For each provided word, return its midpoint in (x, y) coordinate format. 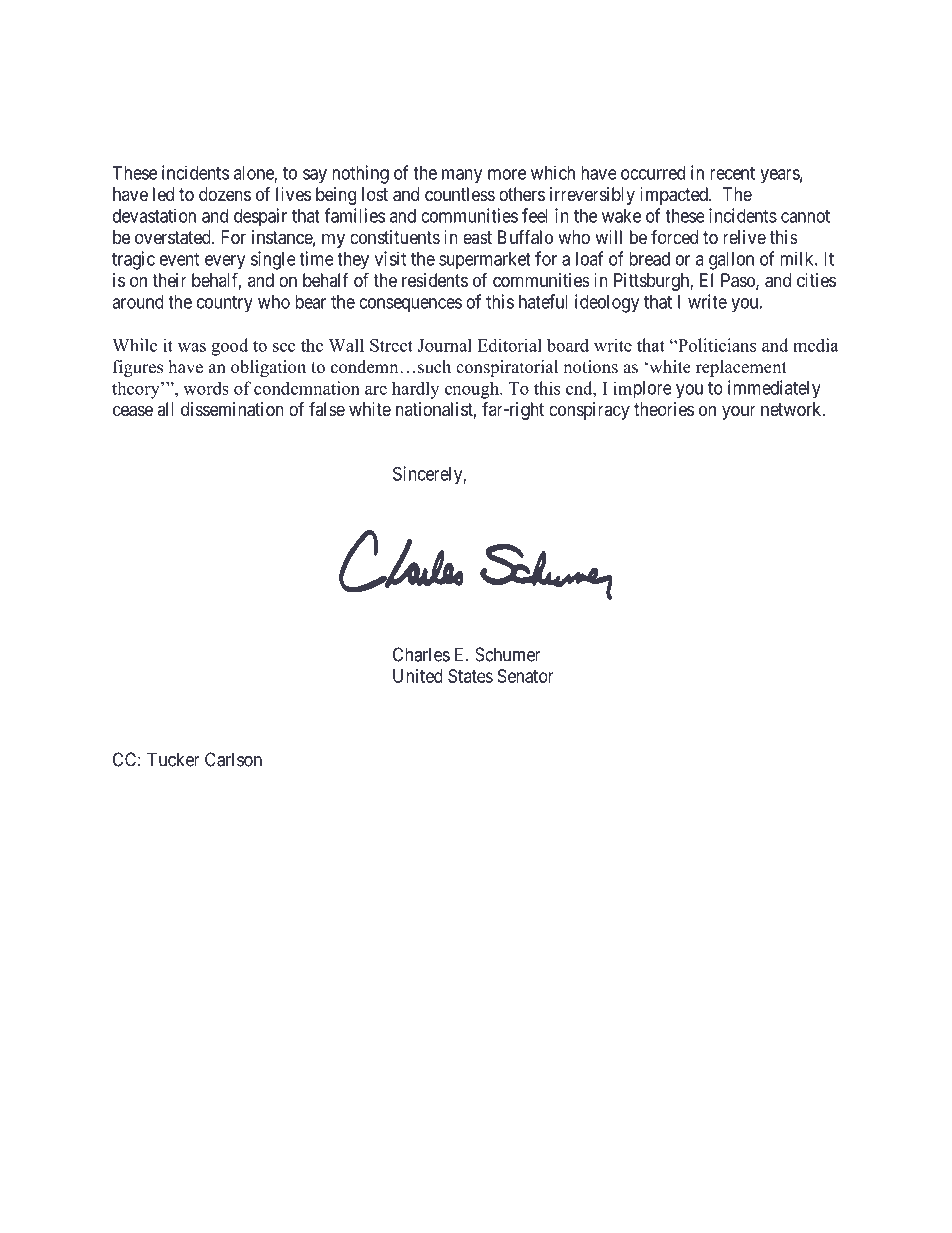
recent (732, 173)
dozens (225, 194)
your (739, 412)
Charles (421, 654)
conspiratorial (507, 368)
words (206, 388)
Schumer (508, 654)
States (470, 676)
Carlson (233, 759)
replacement (741, 368)
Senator (526, 676)
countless (460, 194)
